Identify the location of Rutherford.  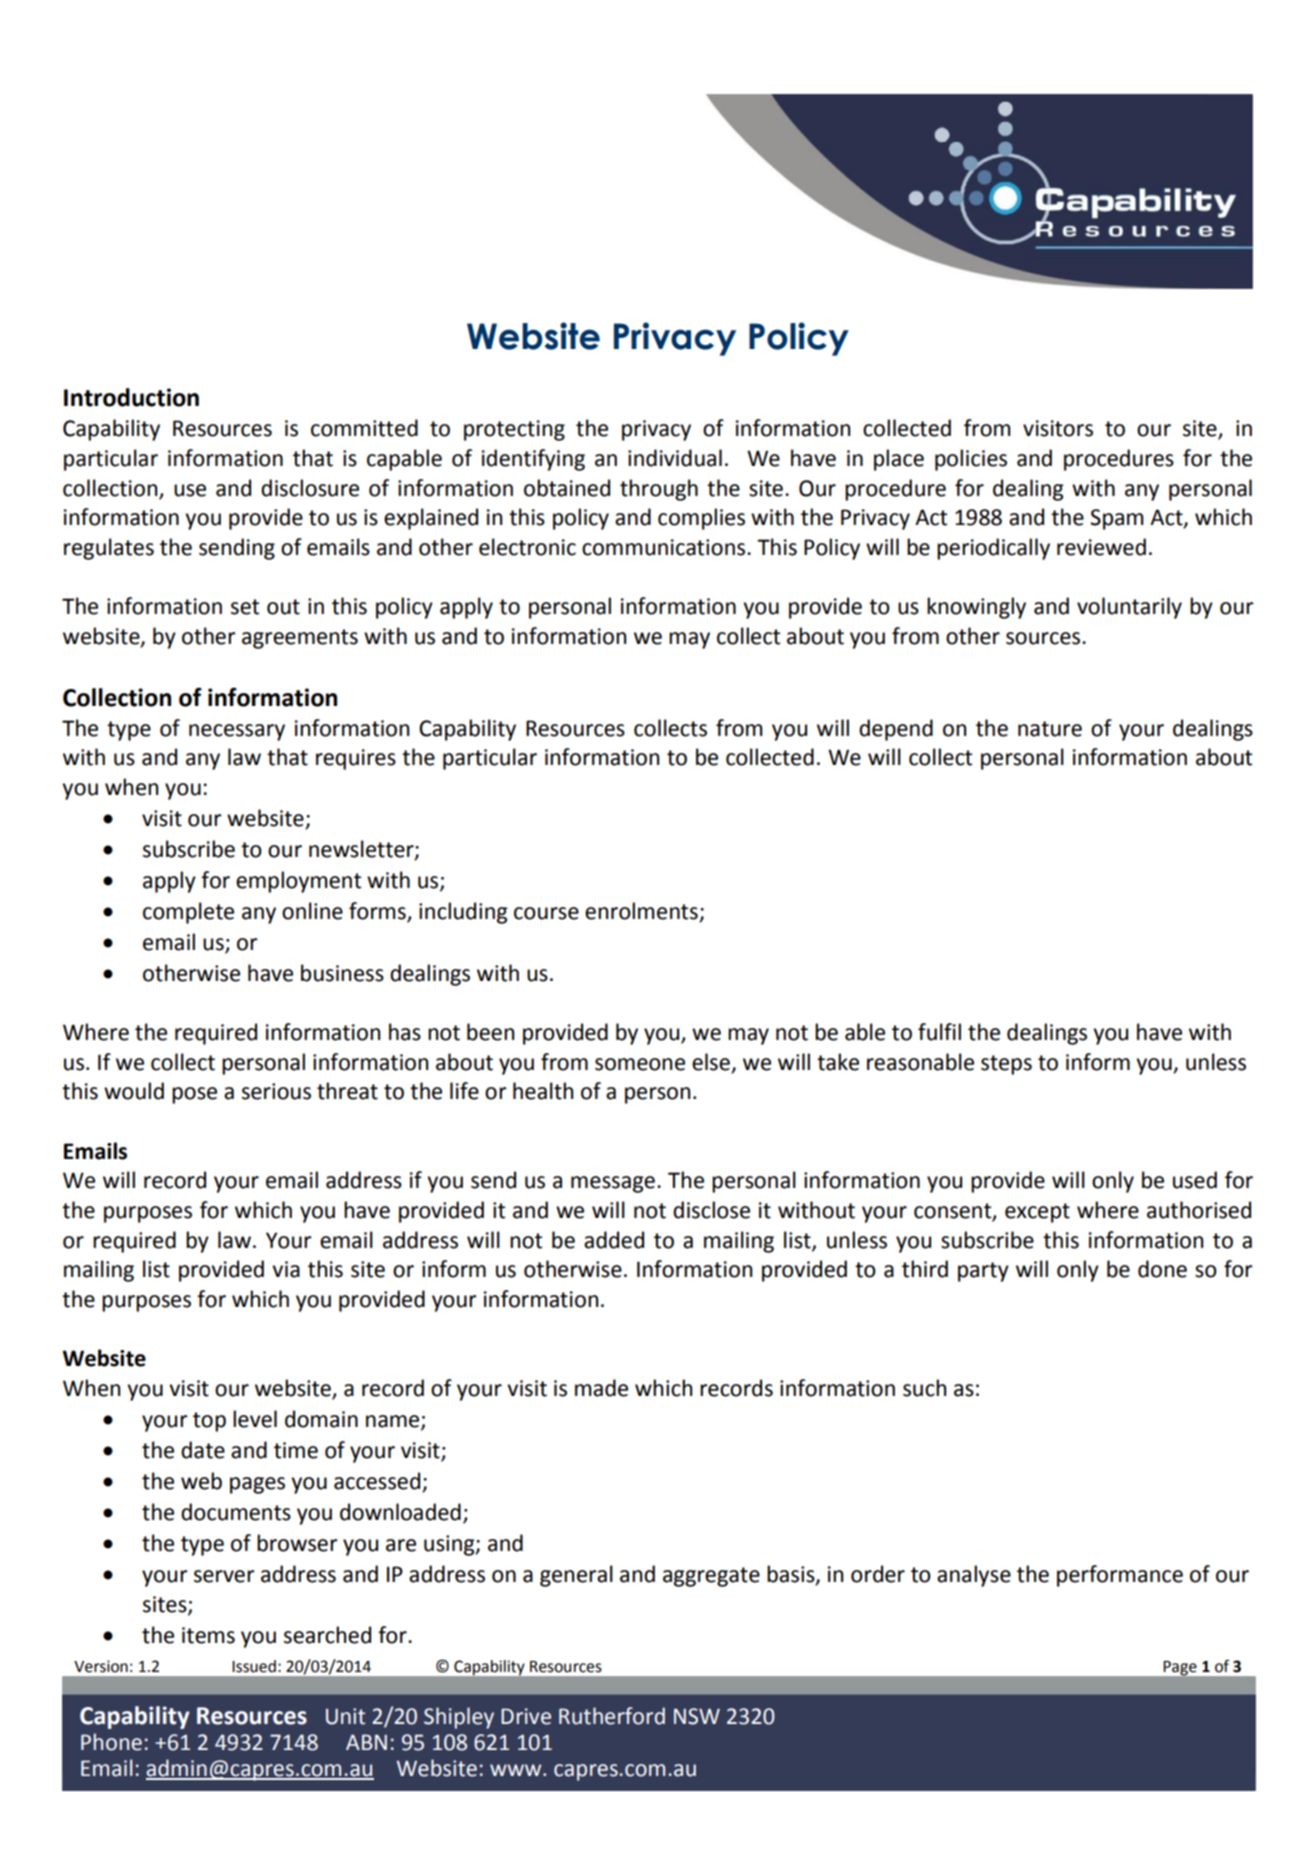
(612, 1716).
